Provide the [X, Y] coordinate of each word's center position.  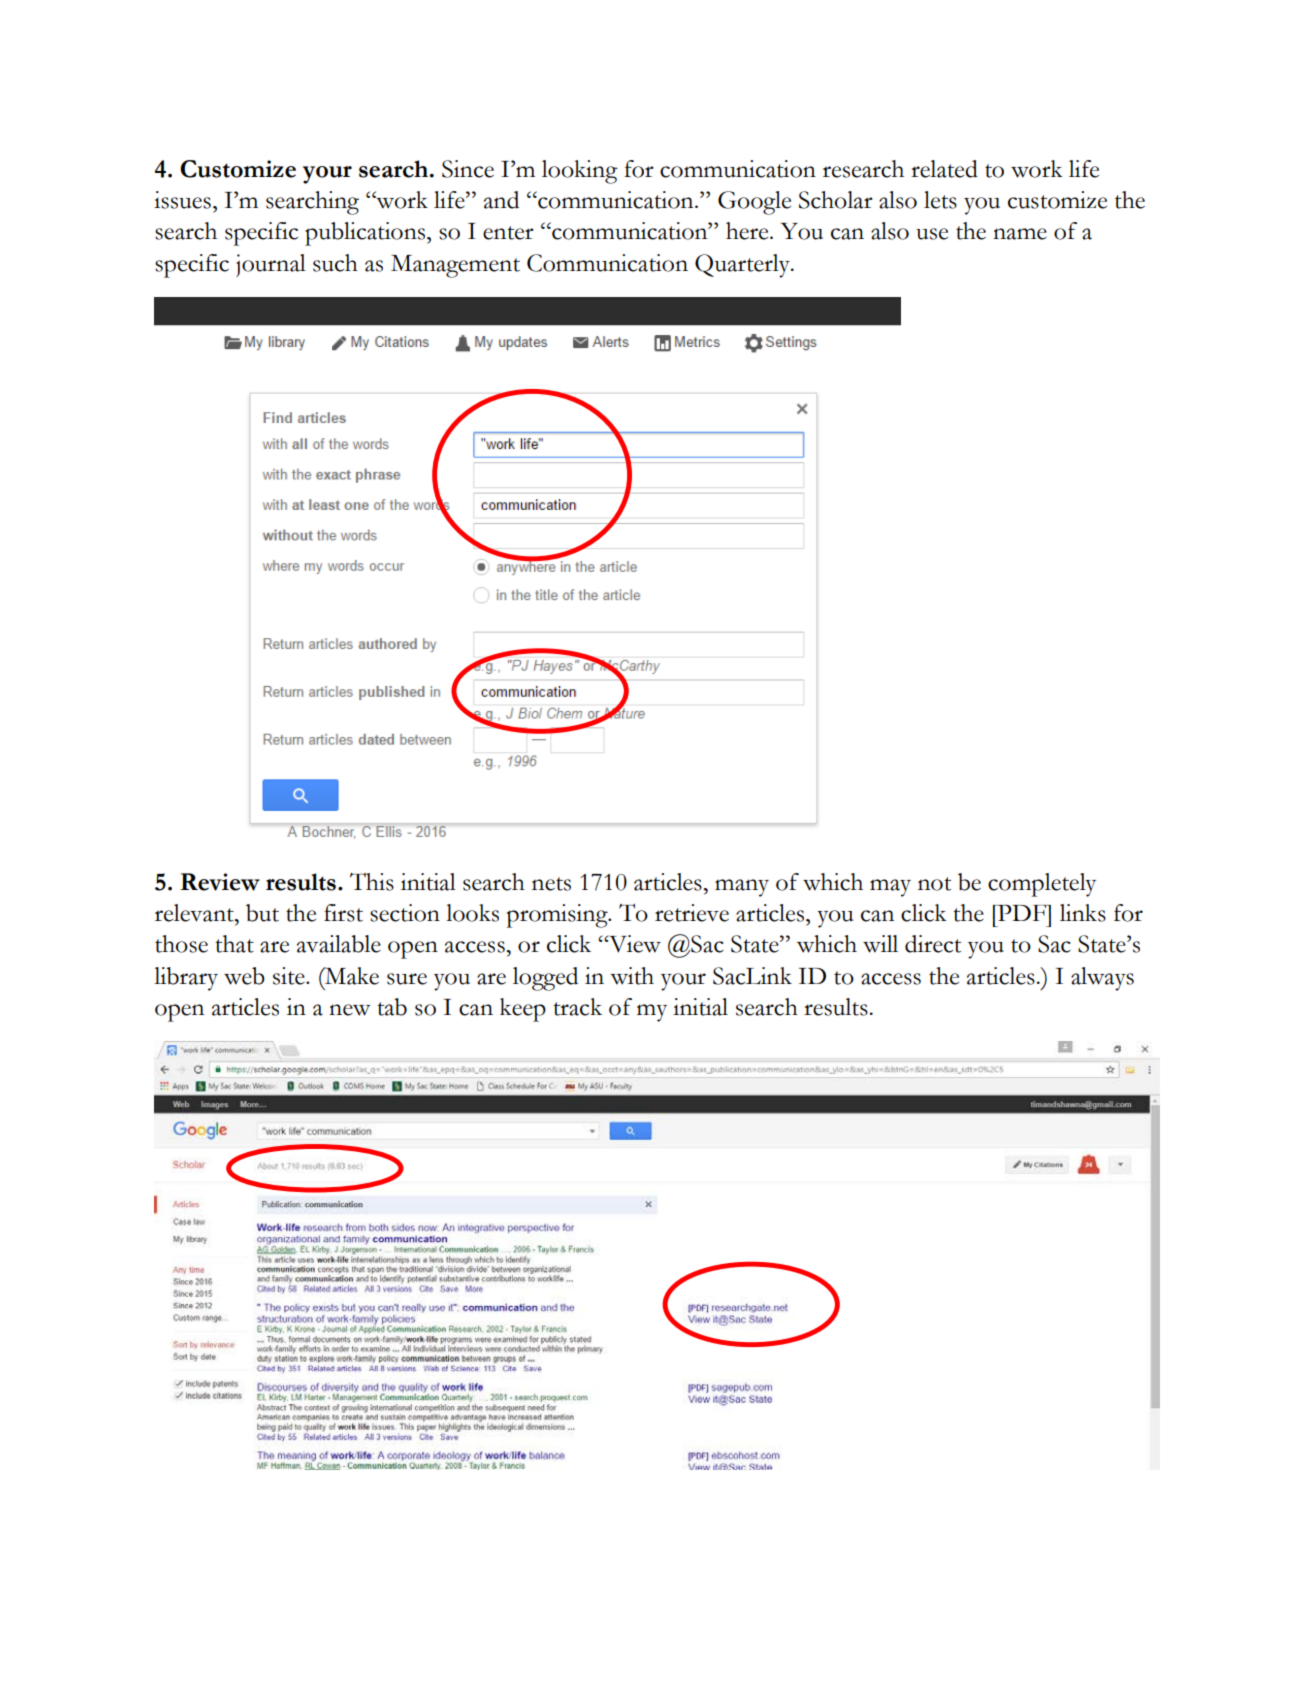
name [1020, 234]
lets [940, 200]
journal [271, 265]
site [290, 976]
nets [551, 884]
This [372, 882]
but [262, 913]
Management [455, 266]
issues [182, 200]
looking [580, 172]
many [742, 888]
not [934, 884]
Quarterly [743, 266]
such [335, 263]
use [932, 234]
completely [1042, 885]
